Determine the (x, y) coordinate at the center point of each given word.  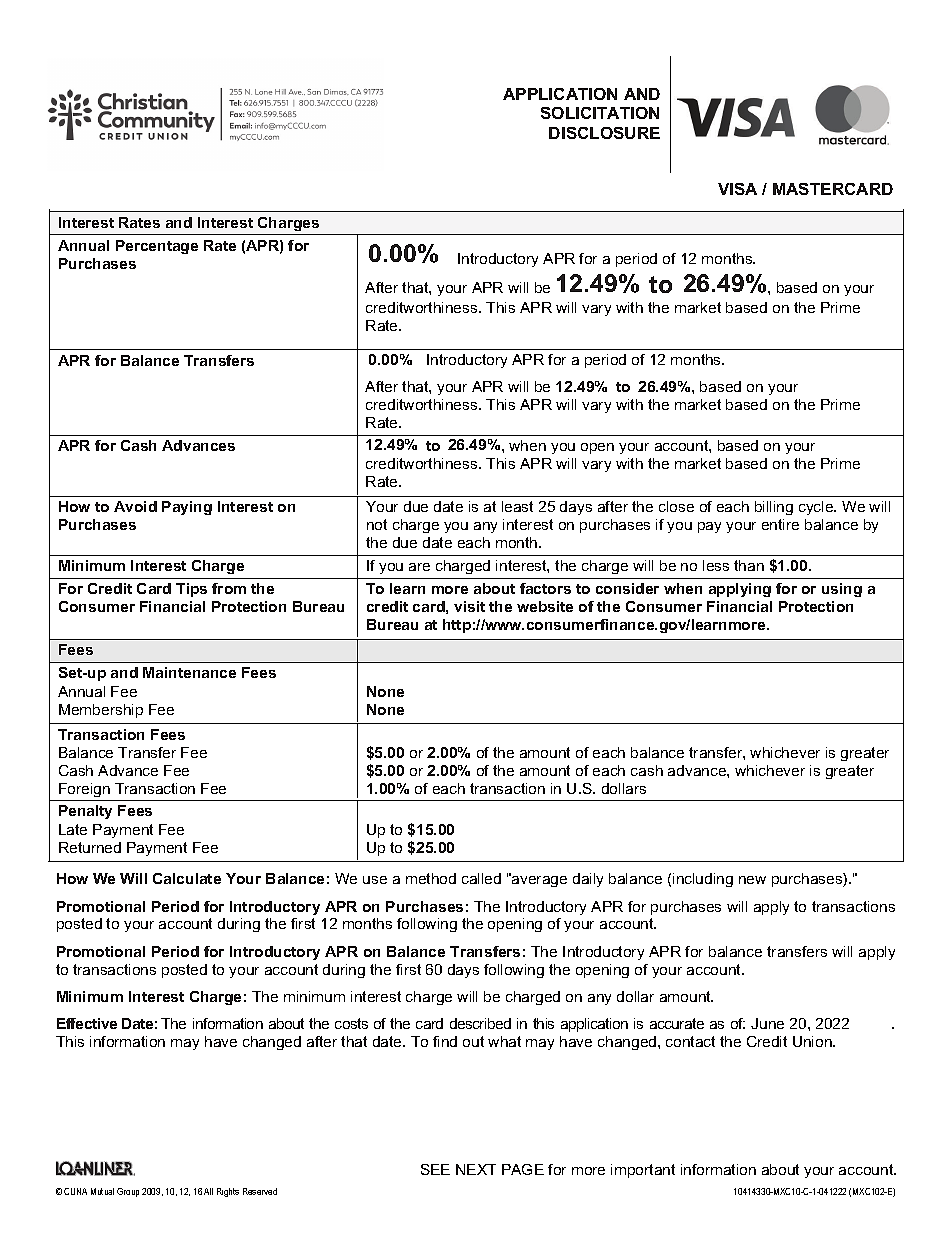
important (643, 1171)
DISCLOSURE (604, 133)
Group (128, 1192)
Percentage (157, 247)
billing (774, 508)
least (517, 506)
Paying (187, 508)
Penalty (85, 812)
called (481, 878)
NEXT (476, 1169)
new (752, 880)
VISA (737, 189)
